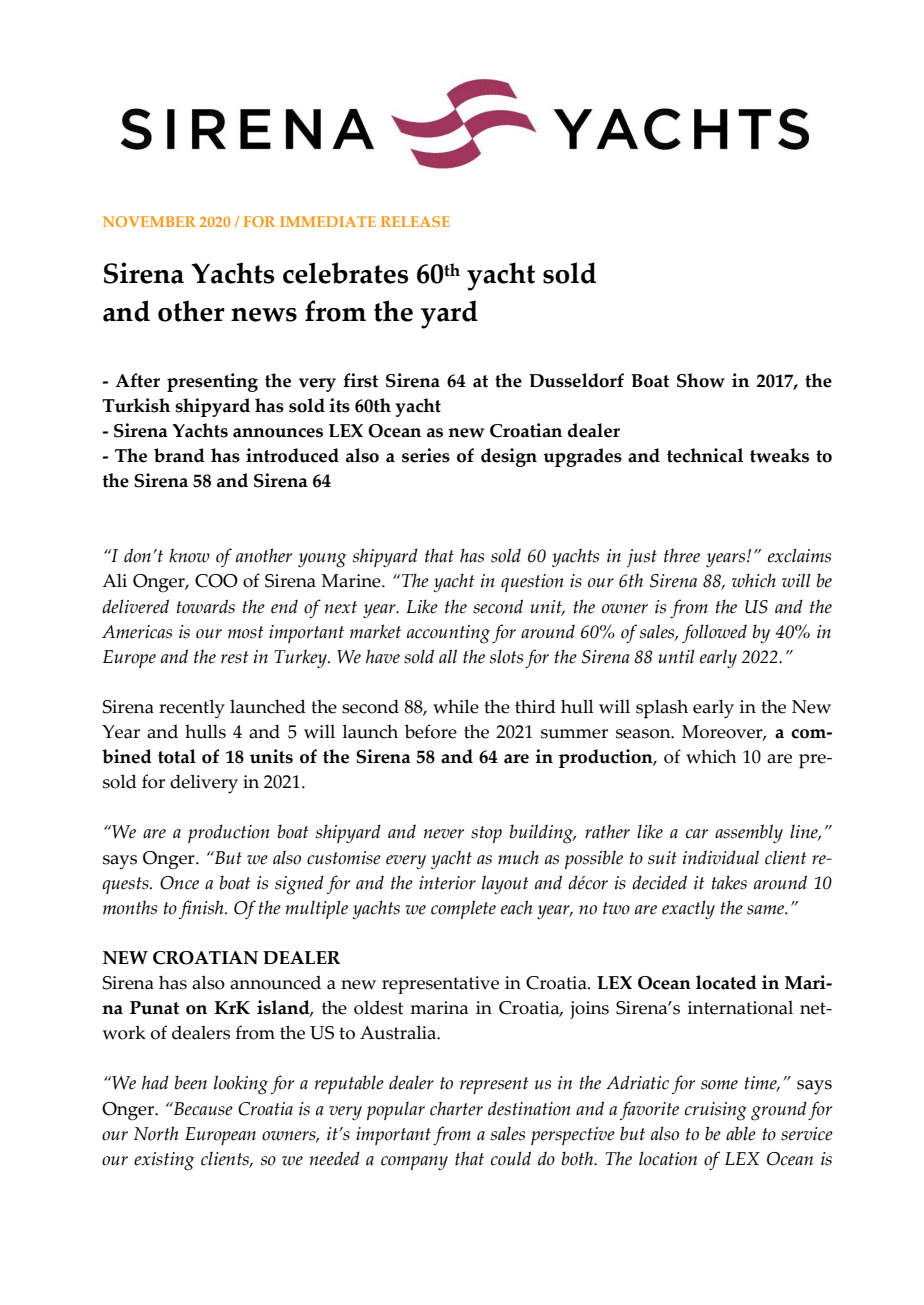 The height and width of the screenshot is (1305, 924). I want to click on stop, so click(486, 834).
